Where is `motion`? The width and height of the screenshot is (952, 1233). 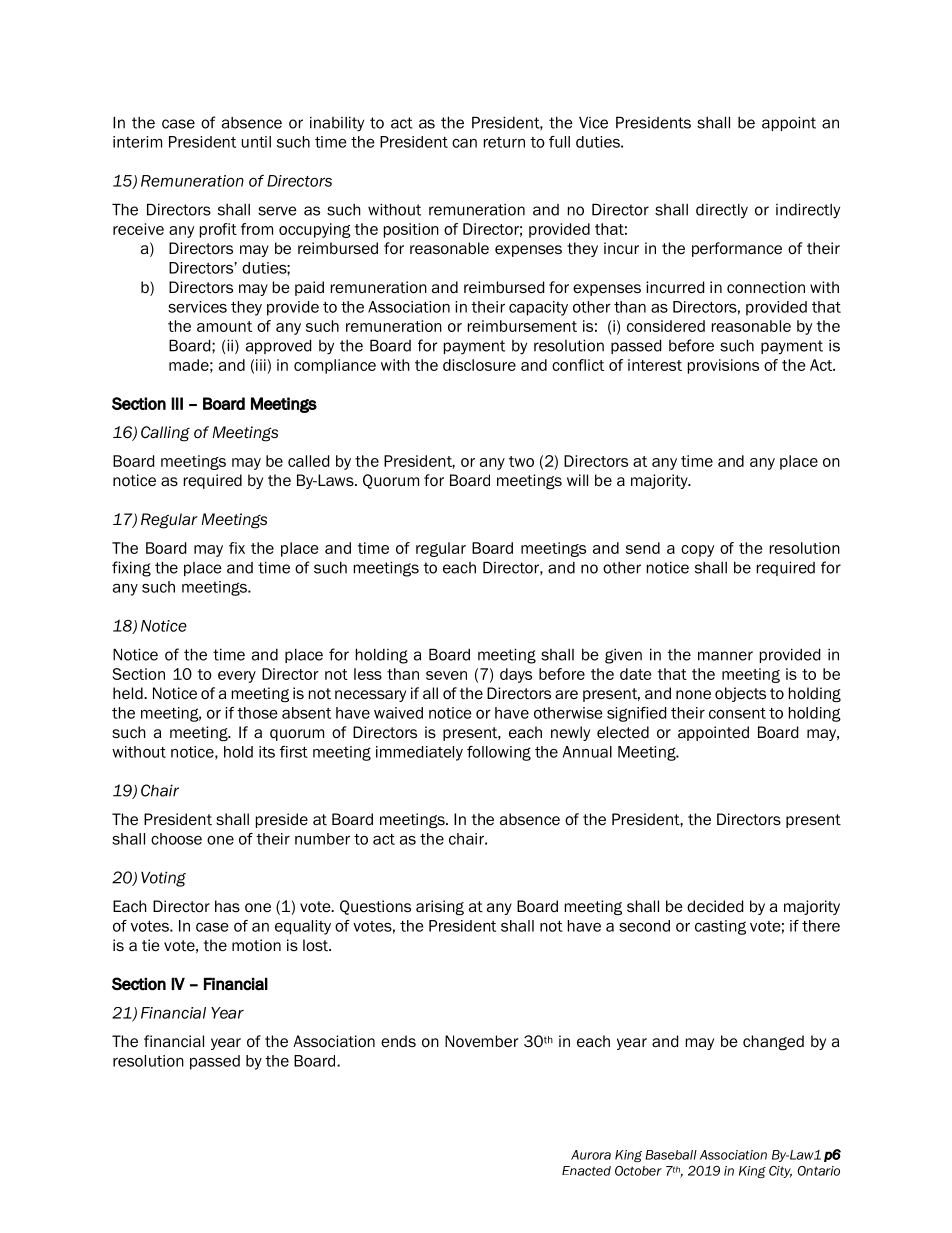
motion is located at coordinates (256, 945).
